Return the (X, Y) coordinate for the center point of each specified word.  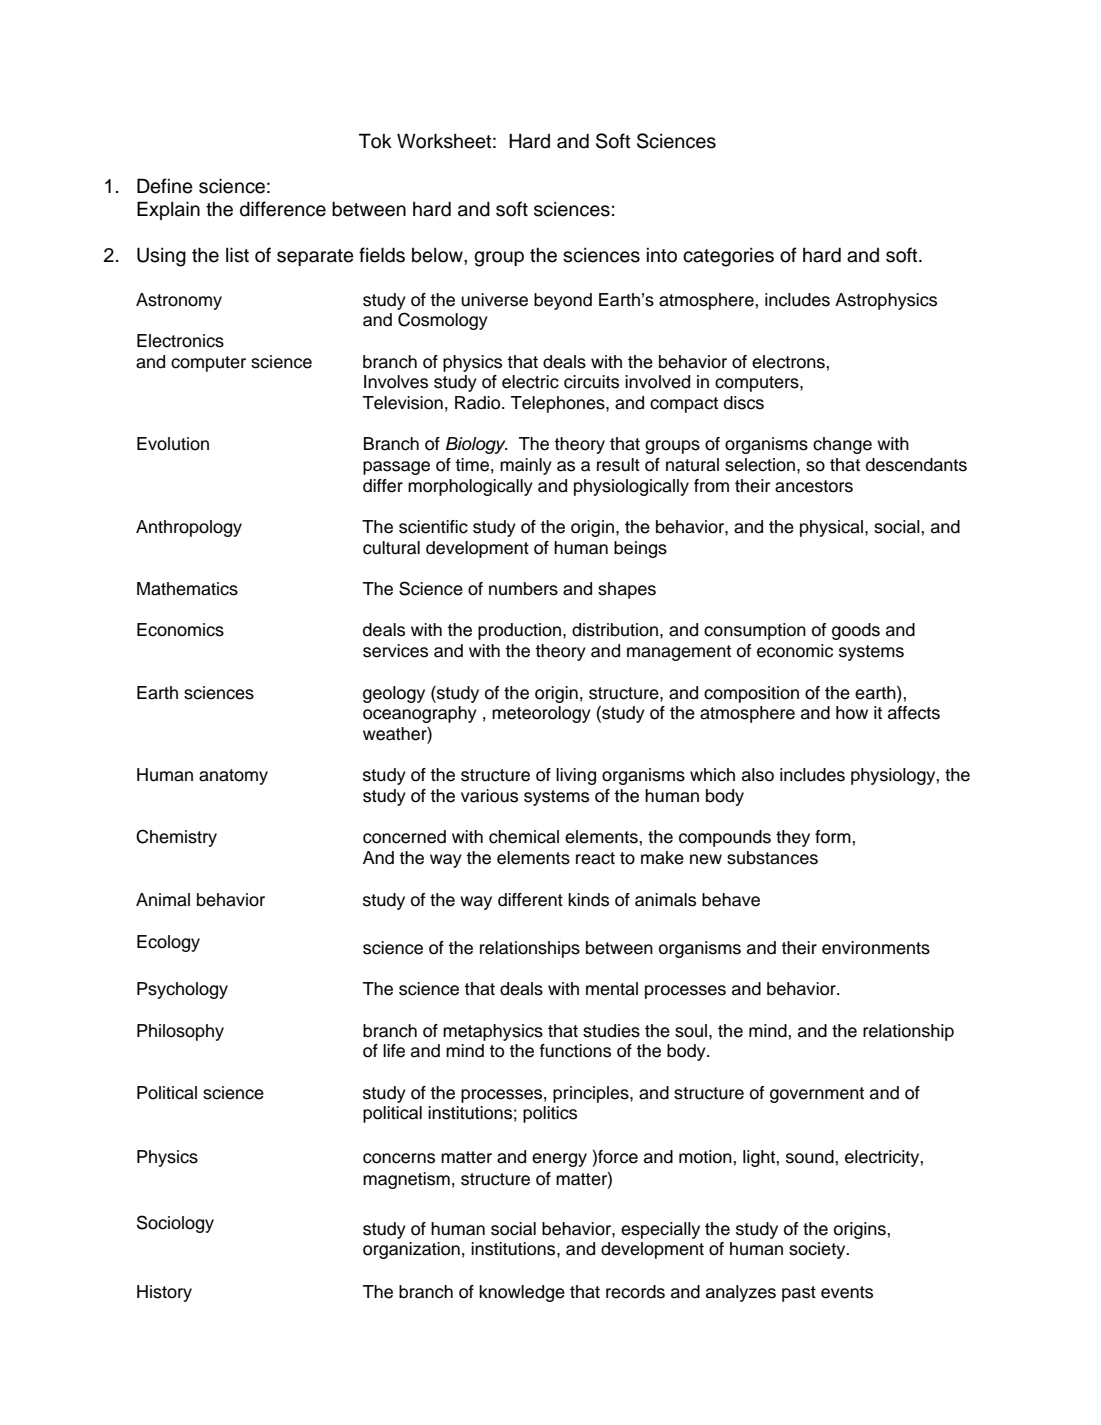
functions (575, 1051)
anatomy (233, 777)
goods (856, 631)
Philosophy (180, 1032)
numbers (523, 589)
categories (728, 257)
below (438, 255)
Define (165, 186)
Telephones (559, 404)
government (817, 1095)
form (834, 837)
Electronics (180, 341)
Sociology (175, 1224)
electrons (789, 362)
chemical (524, 837)
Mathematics (187, 589)
